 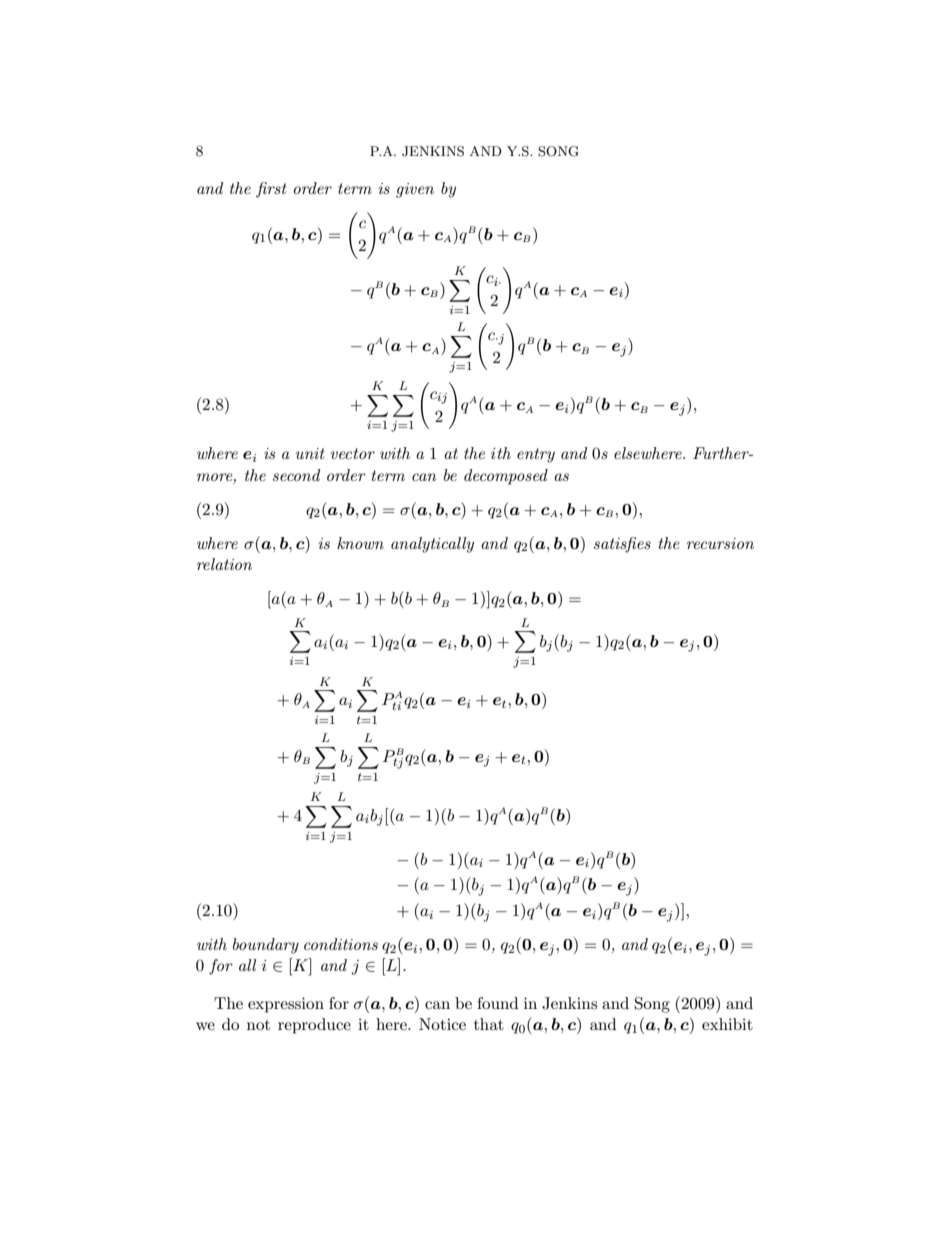 I want to click on found, so click(x=497, y=1003).
